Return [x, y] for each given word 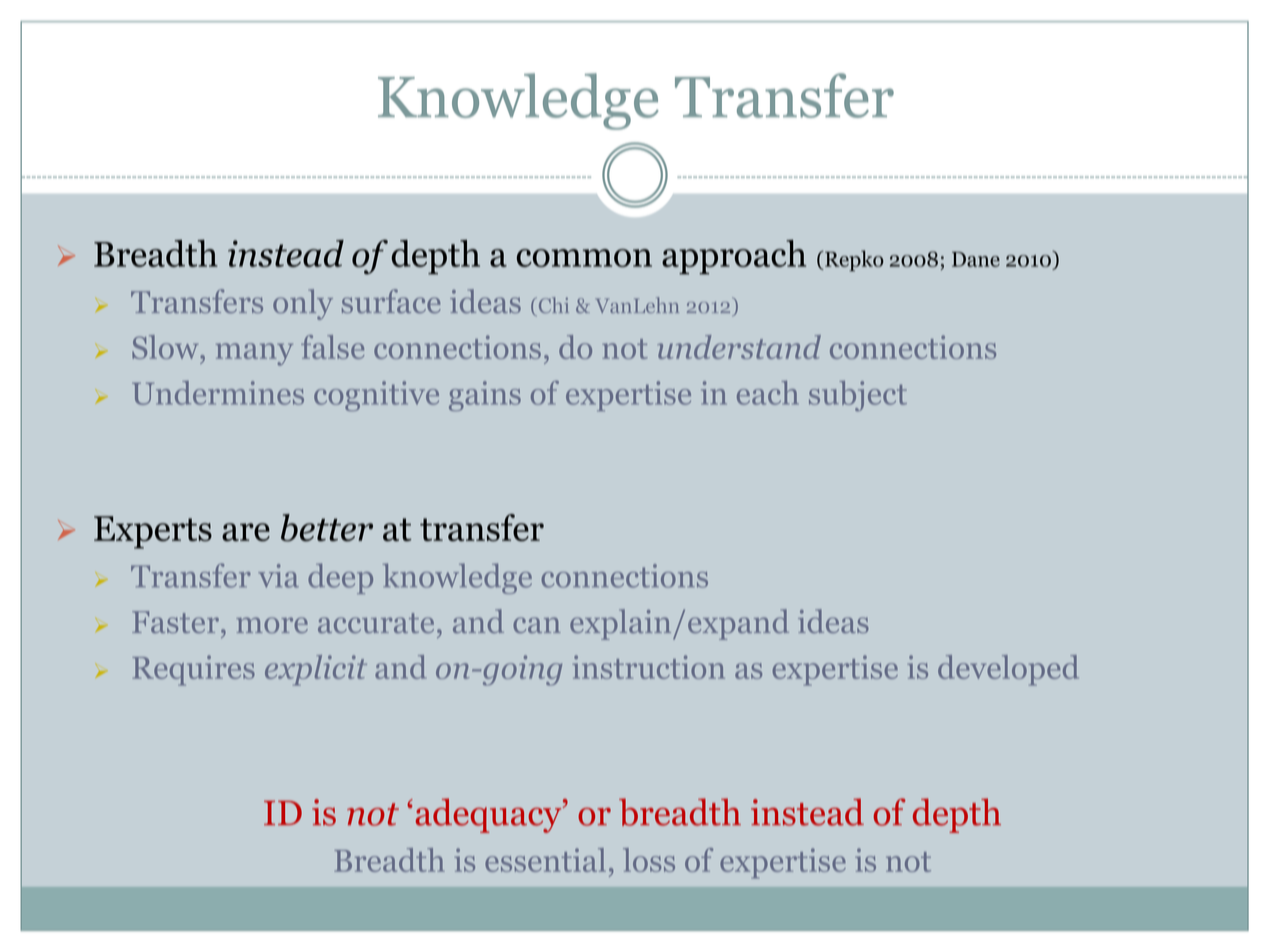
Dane [976, 259]
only [303, 304]
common [584, 258]
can [537, 625]
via [278, 576]
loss [649, 860]
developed [1008, 670]
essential [545, 860]
